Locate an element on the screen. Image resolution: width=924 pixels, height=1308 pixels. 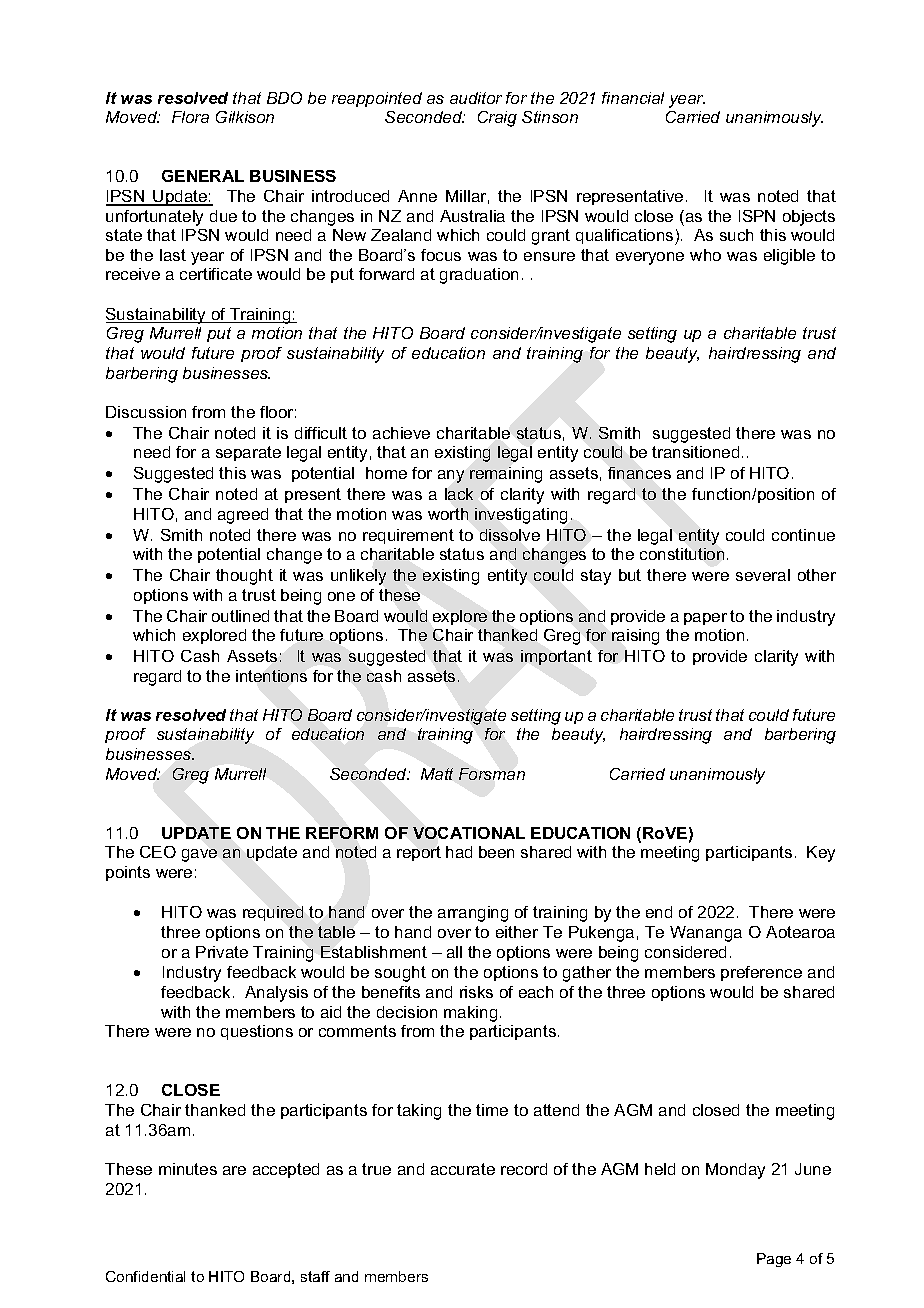
Key is located at coordinates (821, 854).
